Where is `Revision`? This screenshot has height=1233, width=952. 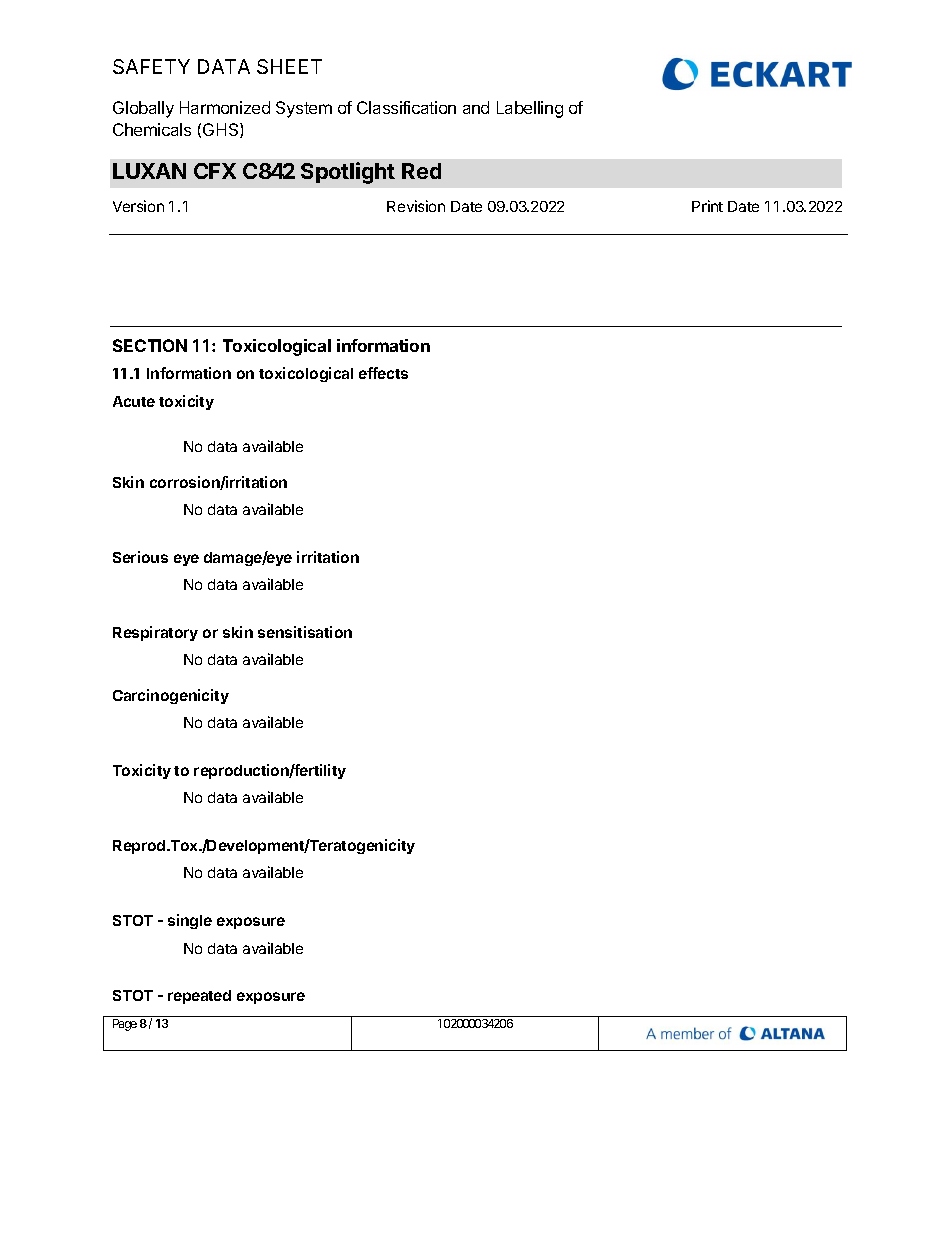 Revision is located at coordinates (416, 206).
